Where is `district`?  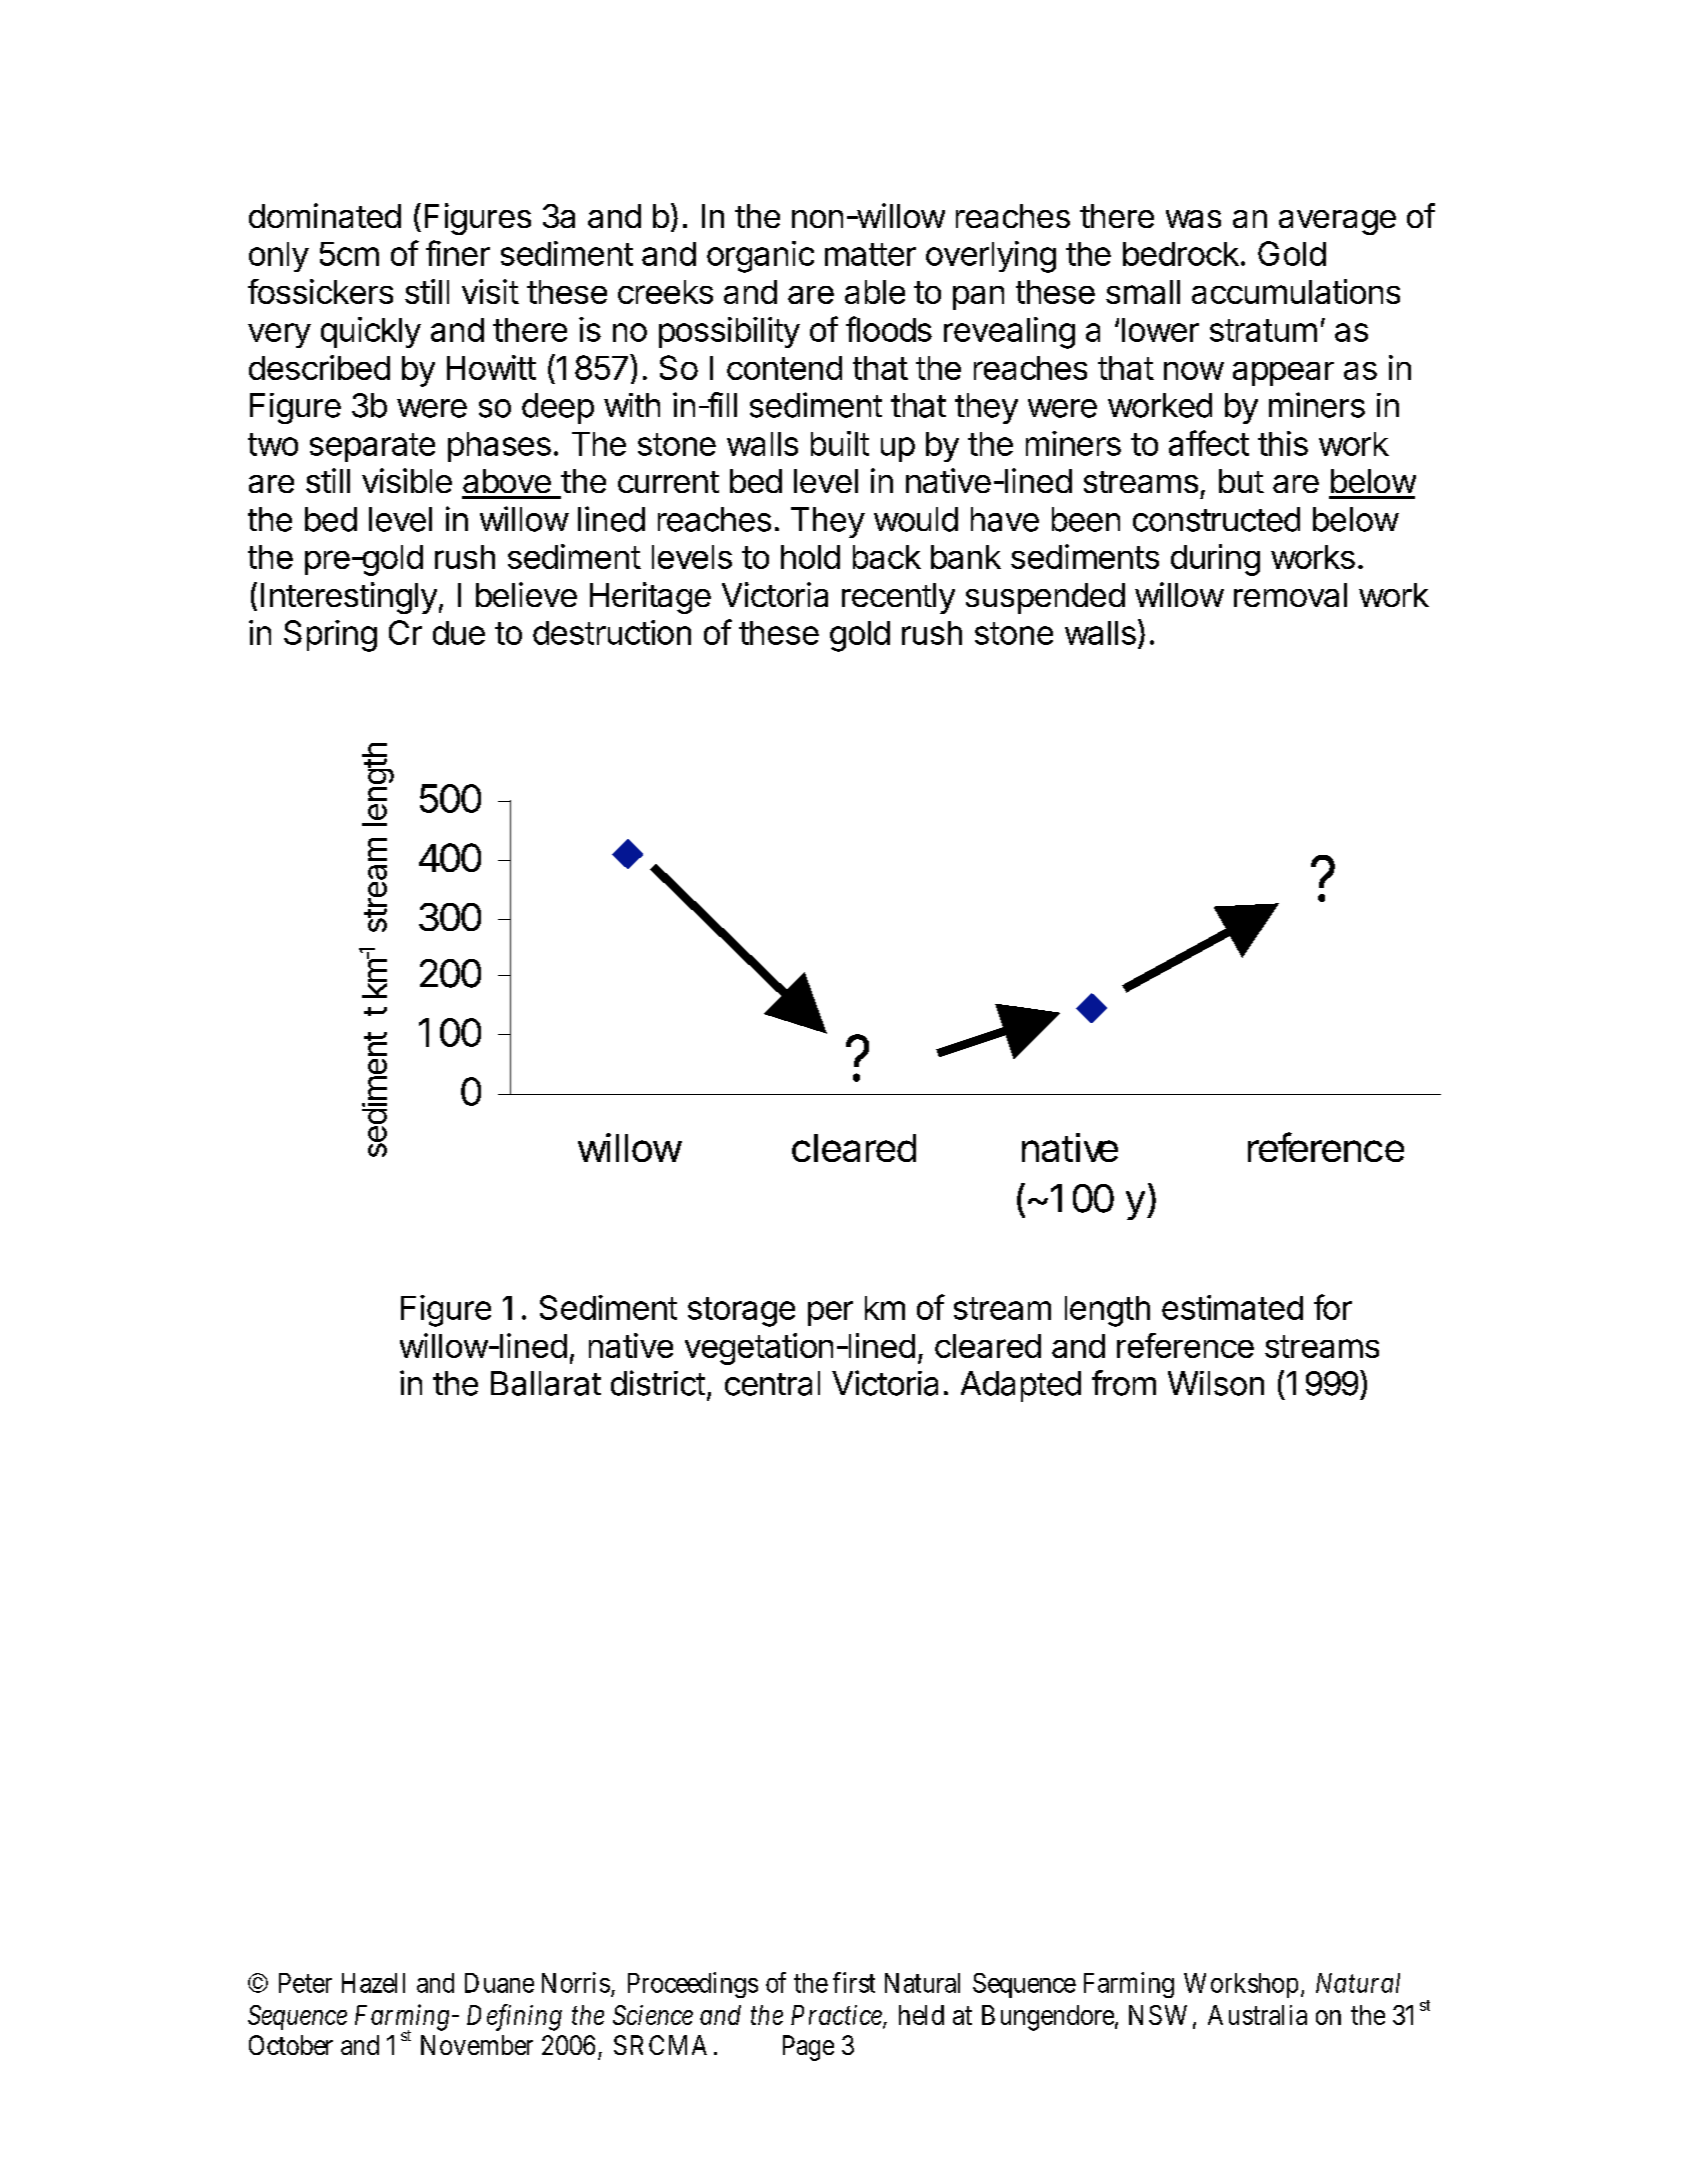 district is located at coordinates (658, 1383).
